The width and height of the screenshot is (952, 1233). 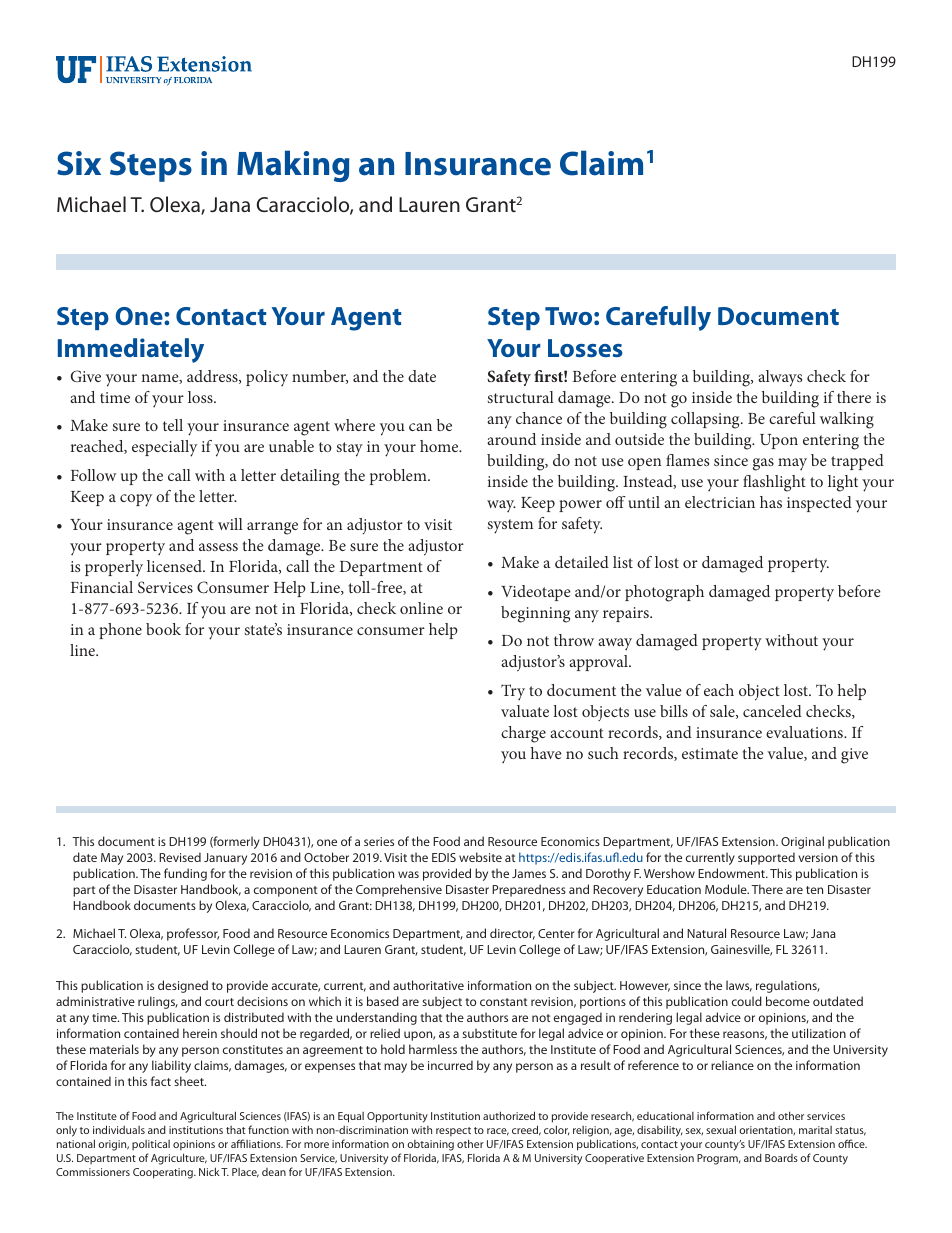 What do you see at coordinates (120, 631) in the screenshot?
I see `phone` at bounding box center [120, 631].
